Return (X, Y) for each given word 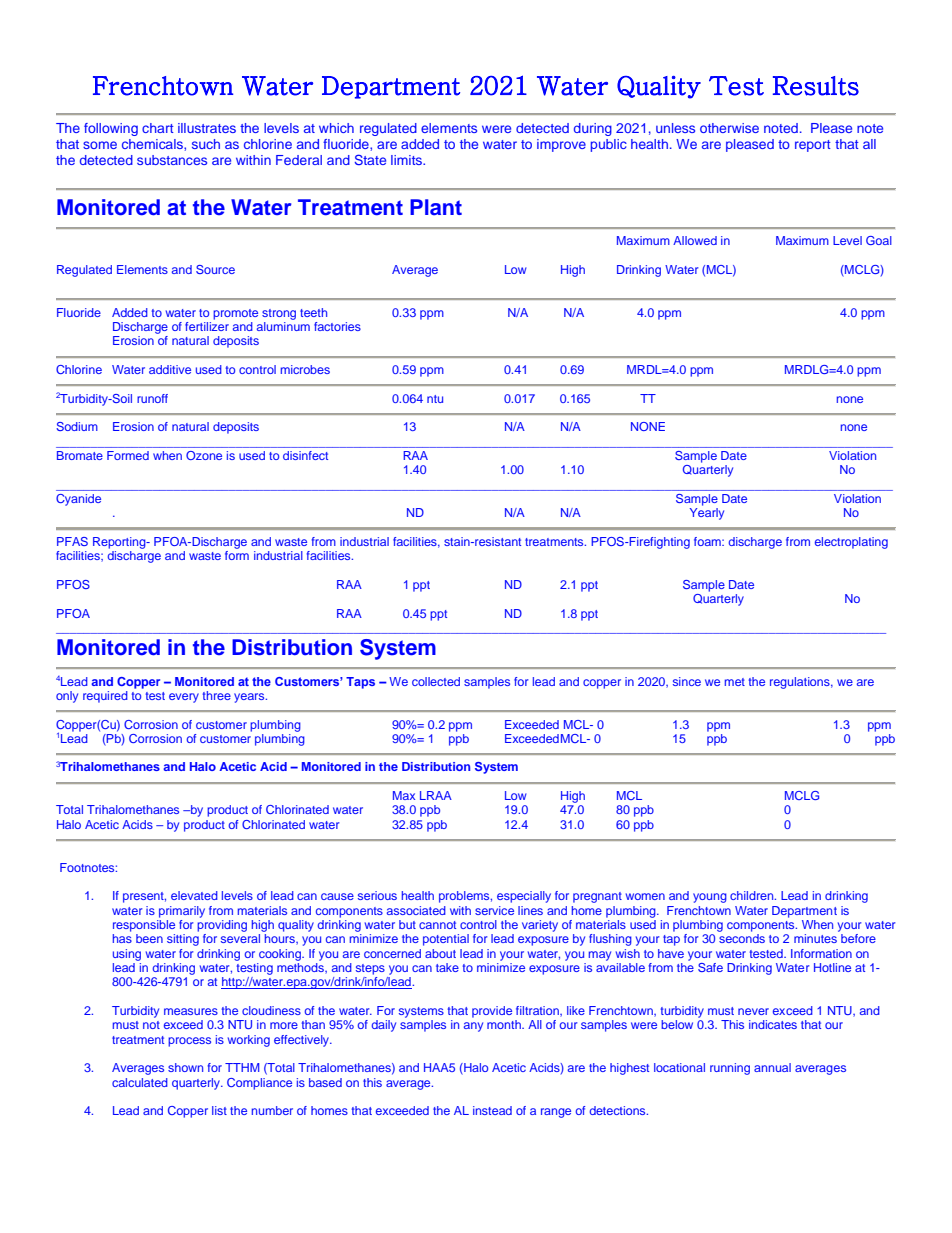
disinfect (305, 455)
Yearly (707, 514)
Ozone (204, 455)
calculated (140, 1082)
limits (407, 160)
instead (492, 1110)
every (184, 698)
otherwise (729, 128)
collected (436, 681)
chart (157, 128)
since (687, 681)
